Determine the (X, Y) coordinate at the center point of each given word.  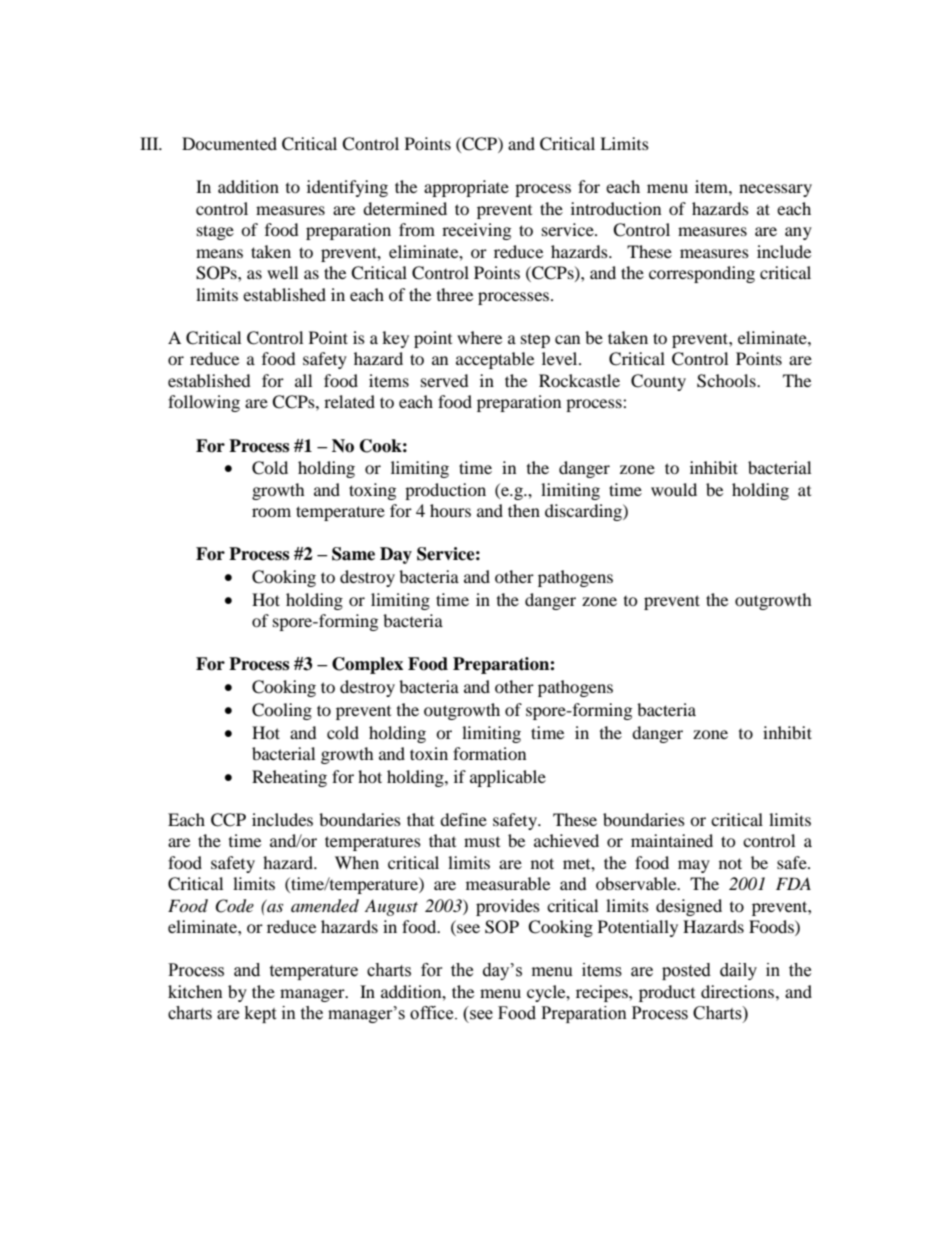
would (674, 489)
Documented (229, 143)
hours (450, 510)
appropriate (466, 188)
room (271, 512)
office (433, 1013)
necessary (775, 190)
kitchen (195, 991)
